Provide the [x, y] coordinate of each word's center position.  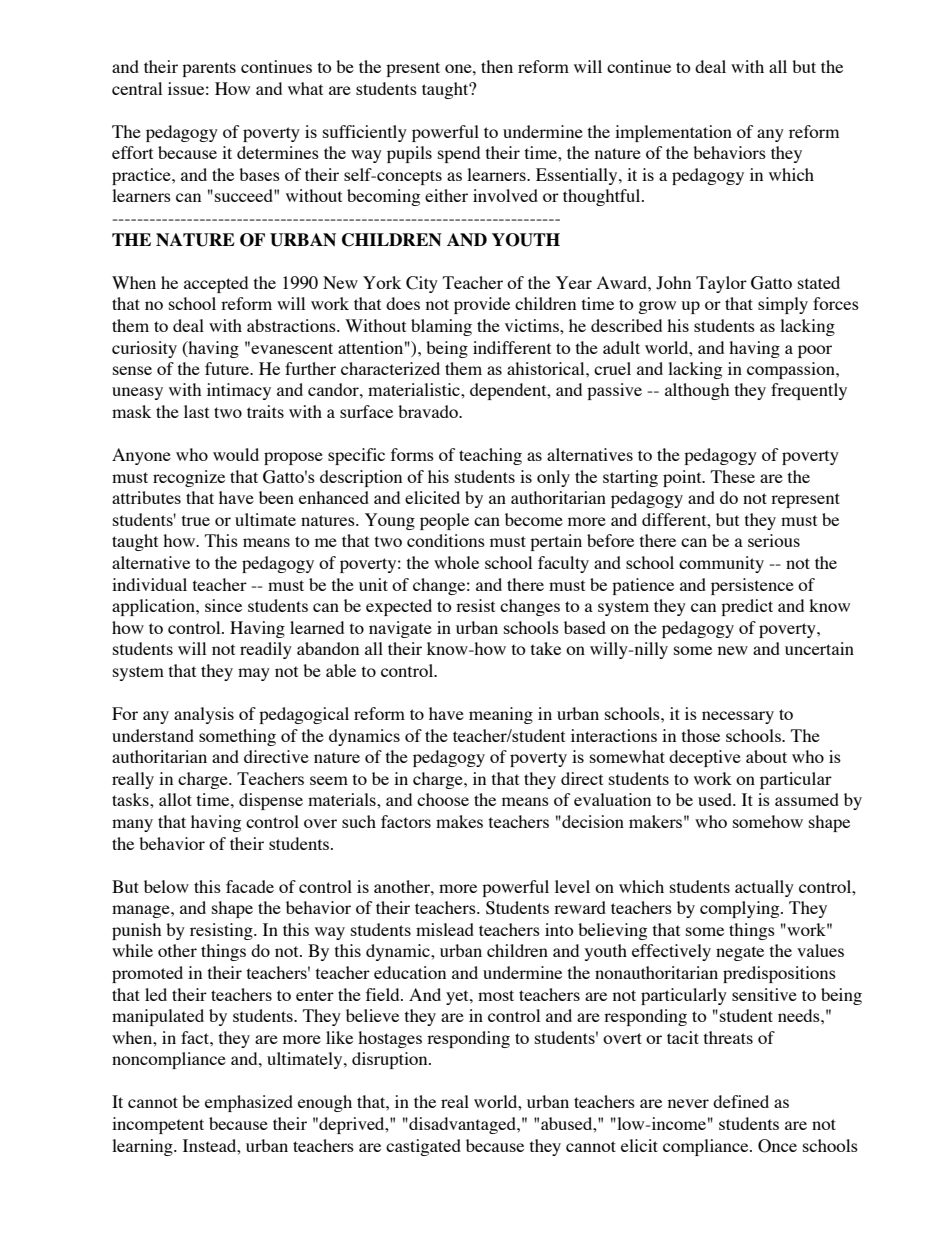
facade [250, 886]
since [223, 605]
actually [764, 888]
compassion [792, 370]
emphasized [249, 1103]
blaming [441, 327]
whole [456, 562]
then [497, 66]
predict [747, 607]
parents [209, 69]
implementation [673, 133]
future [228, 368]
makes [459, 821]
